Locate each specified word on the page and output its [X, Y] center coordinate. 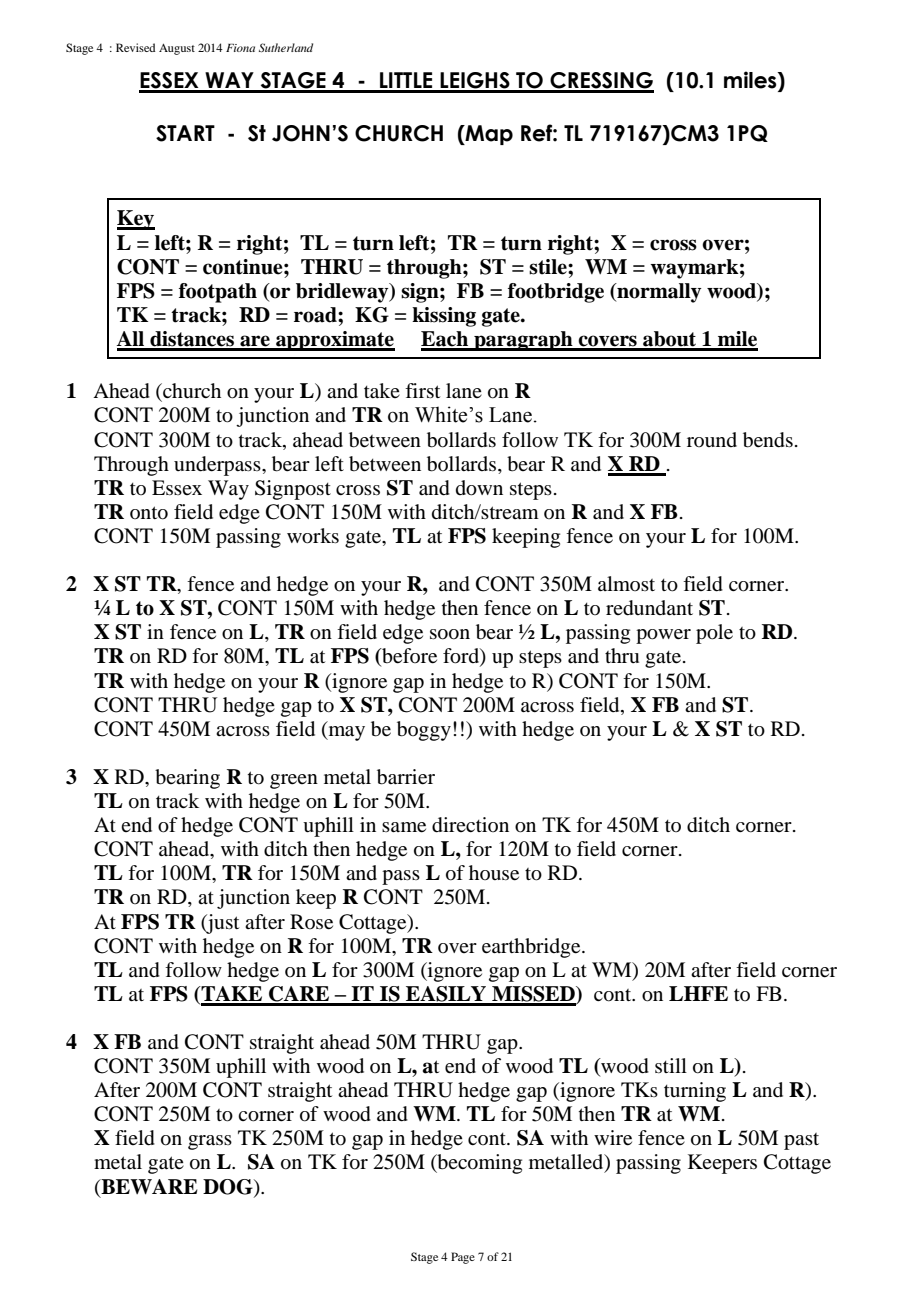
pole [714, 634]
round [712, 439]
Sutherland [286, 47]
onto [149, 513]
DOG [229, 1187]
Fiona [240, 48]
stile [549, 267]
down [479, 488]
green [294, 781]
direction [470, 825]
